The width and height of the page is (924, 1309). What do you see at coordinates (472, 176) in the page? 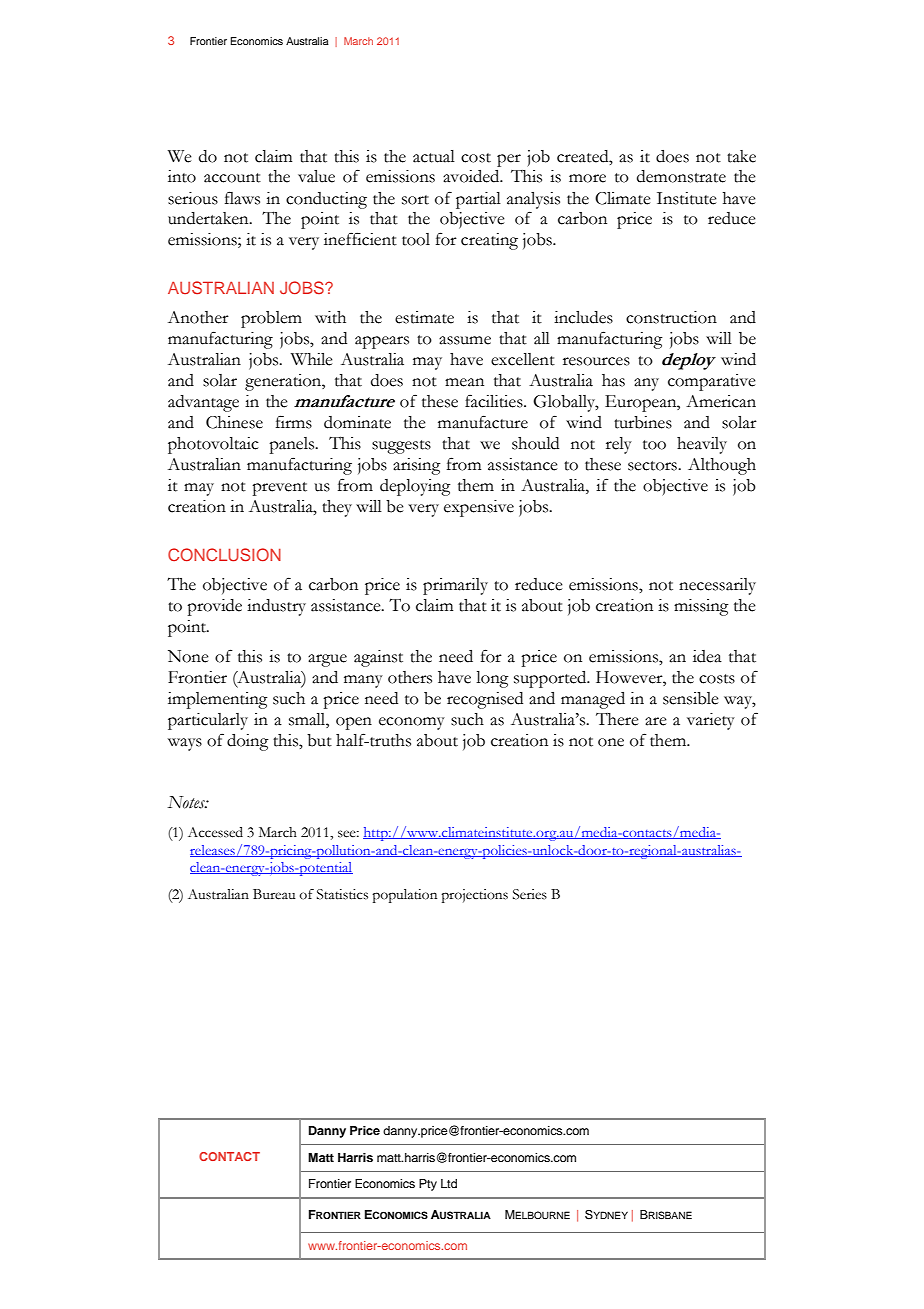
I see `avoided` at bounding box center [472, 176].
